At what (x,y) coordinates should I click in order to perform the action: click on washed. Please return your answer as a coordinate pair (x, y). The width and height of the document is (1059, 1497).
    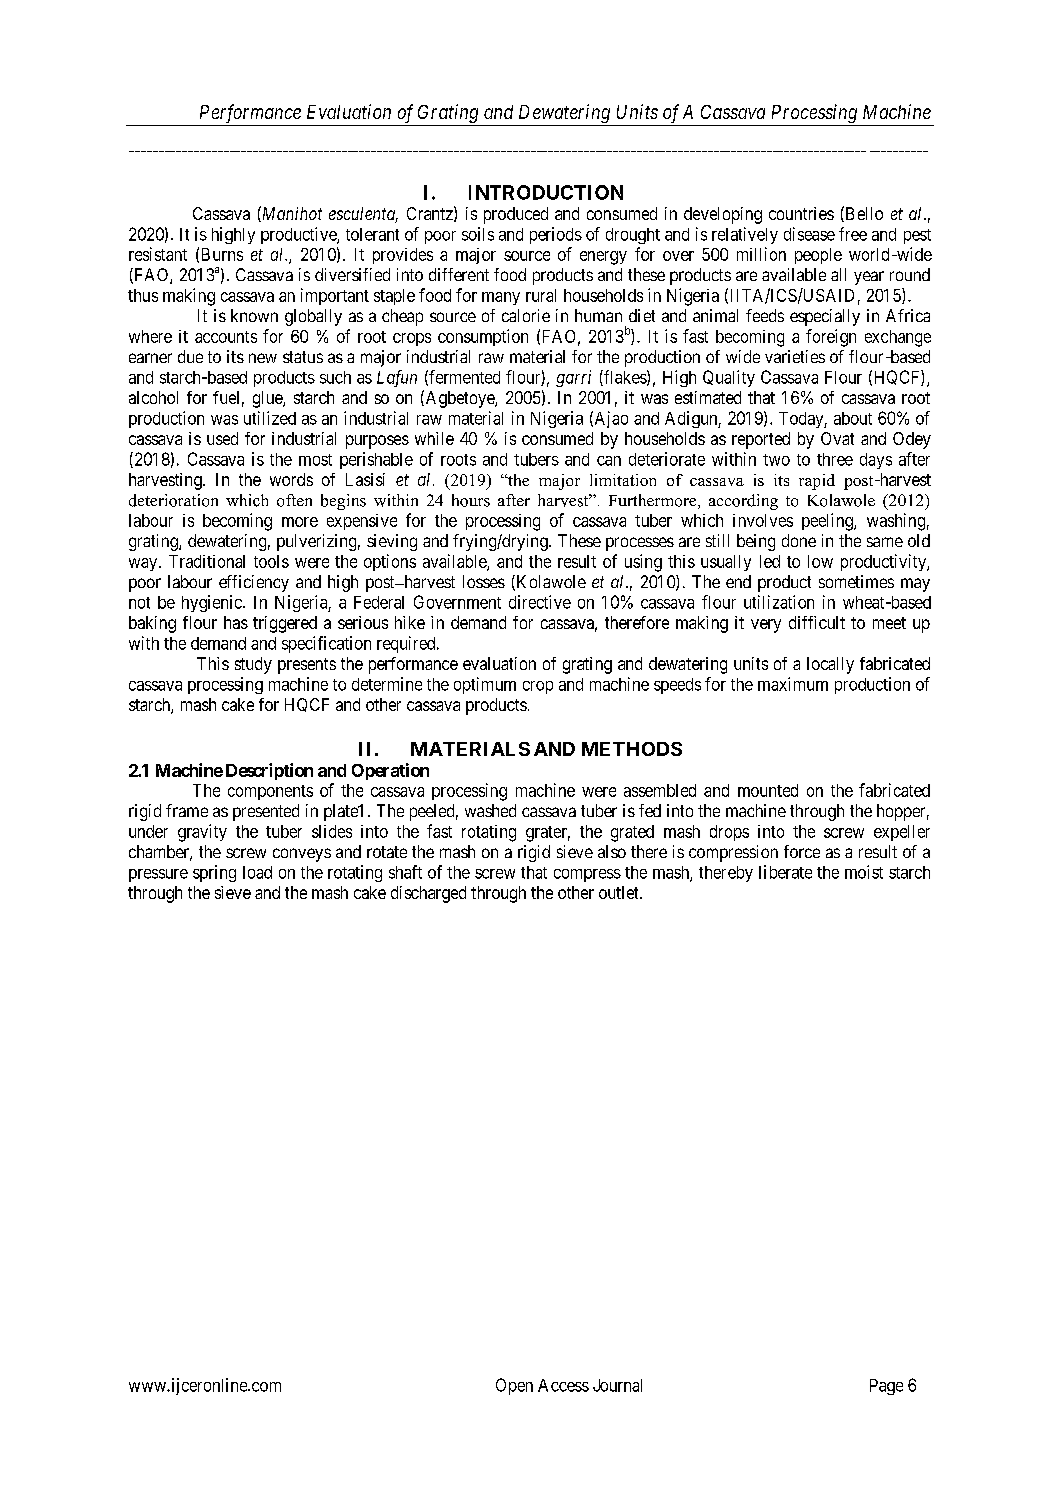
    Looking at the image, I should click on (490, 810).
